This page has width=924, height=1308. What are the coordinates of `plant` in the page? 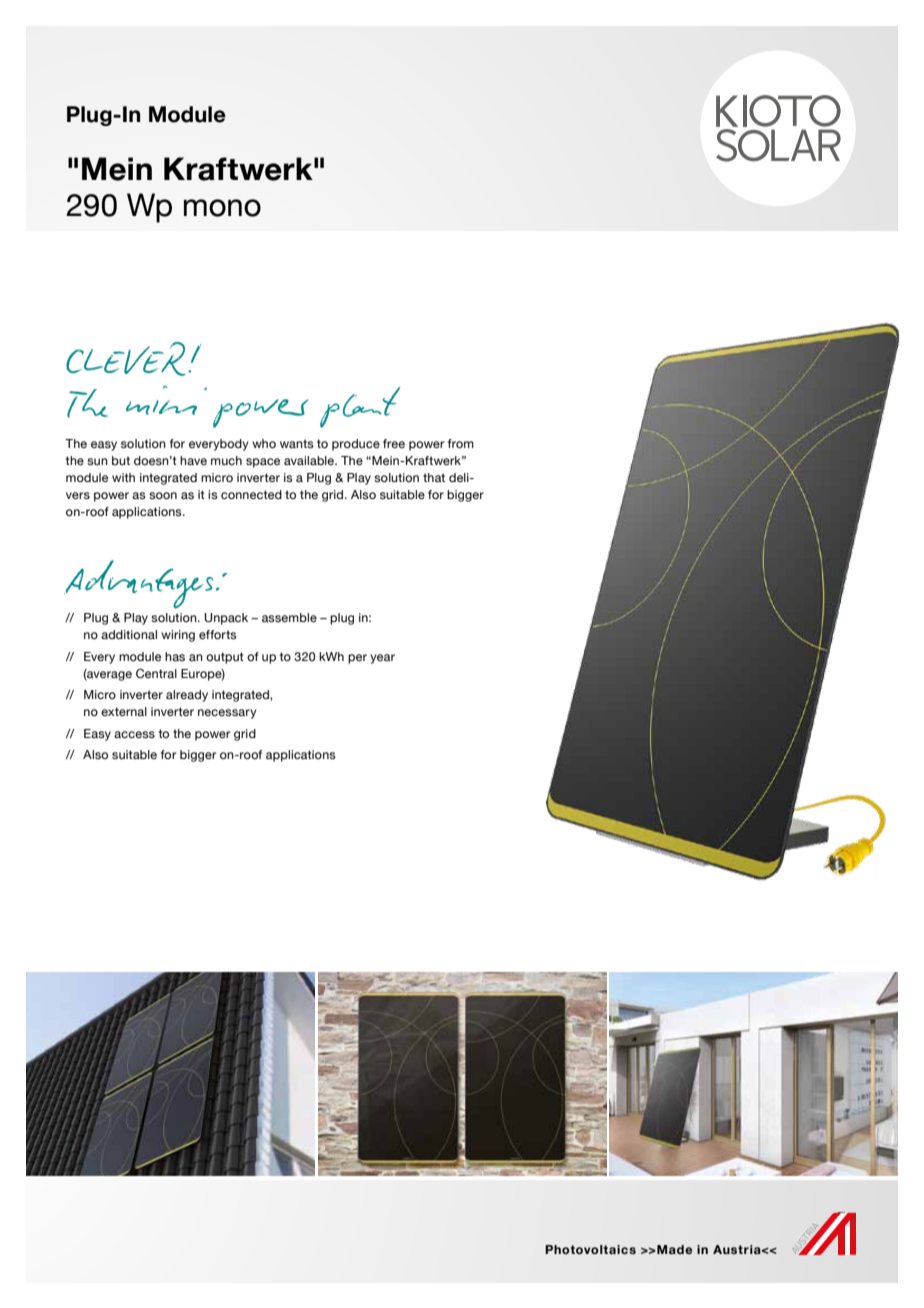 It's located at (360, 407).
